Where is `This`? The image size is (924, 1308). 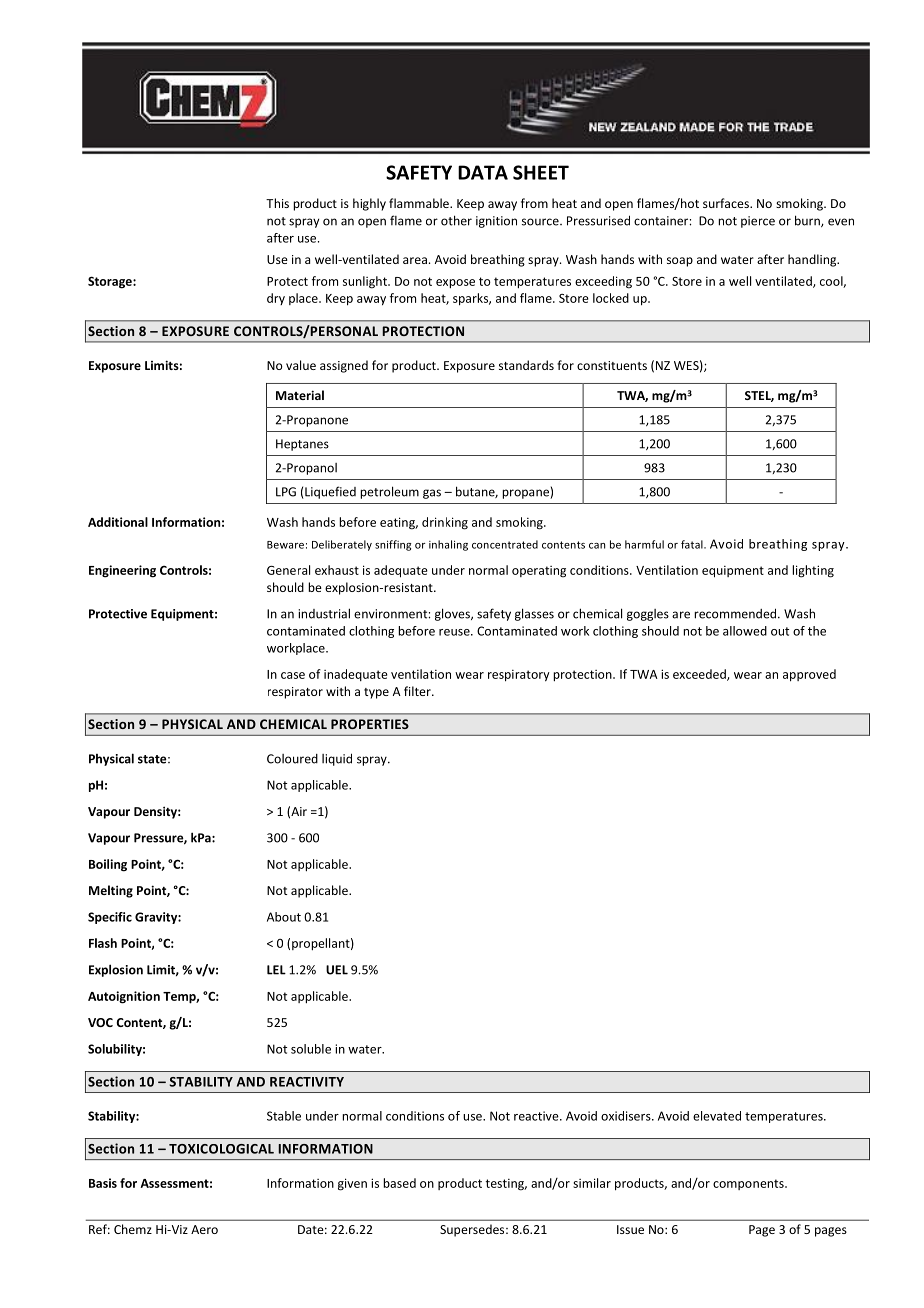
This is located at coordinates (277, 203).
